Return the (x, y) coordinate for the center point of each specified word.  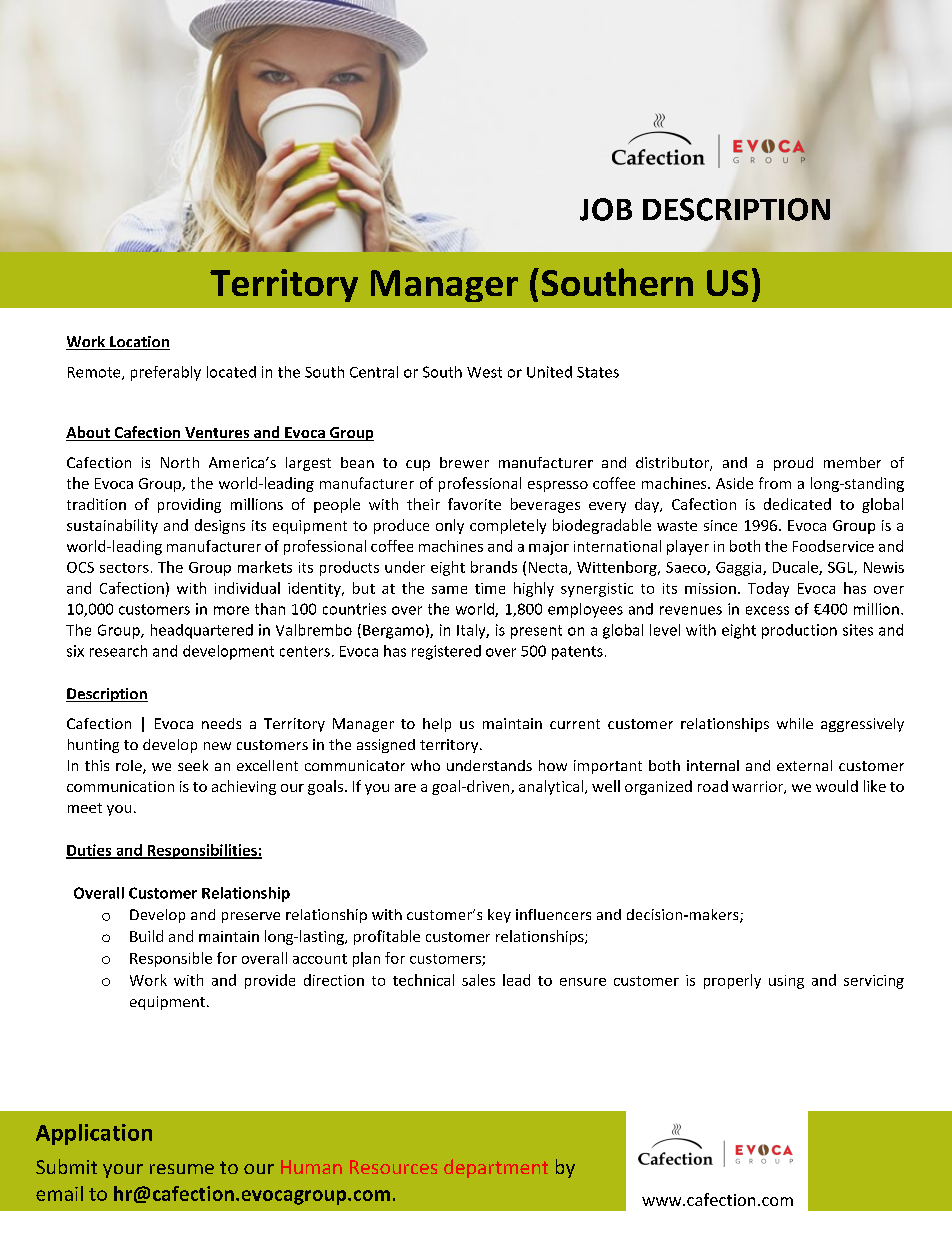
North (180, 462)
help (437, 725)
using (786, 982)
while (795, 723)
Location (139, 343)
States (598, 372)
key (499, 916)
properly (732, 981)
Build (146, 936)
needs (221, 723)
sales (478, 980)
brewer (464, 462)
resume (182, 1169)
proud (793, 464)
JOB (606, 209)
